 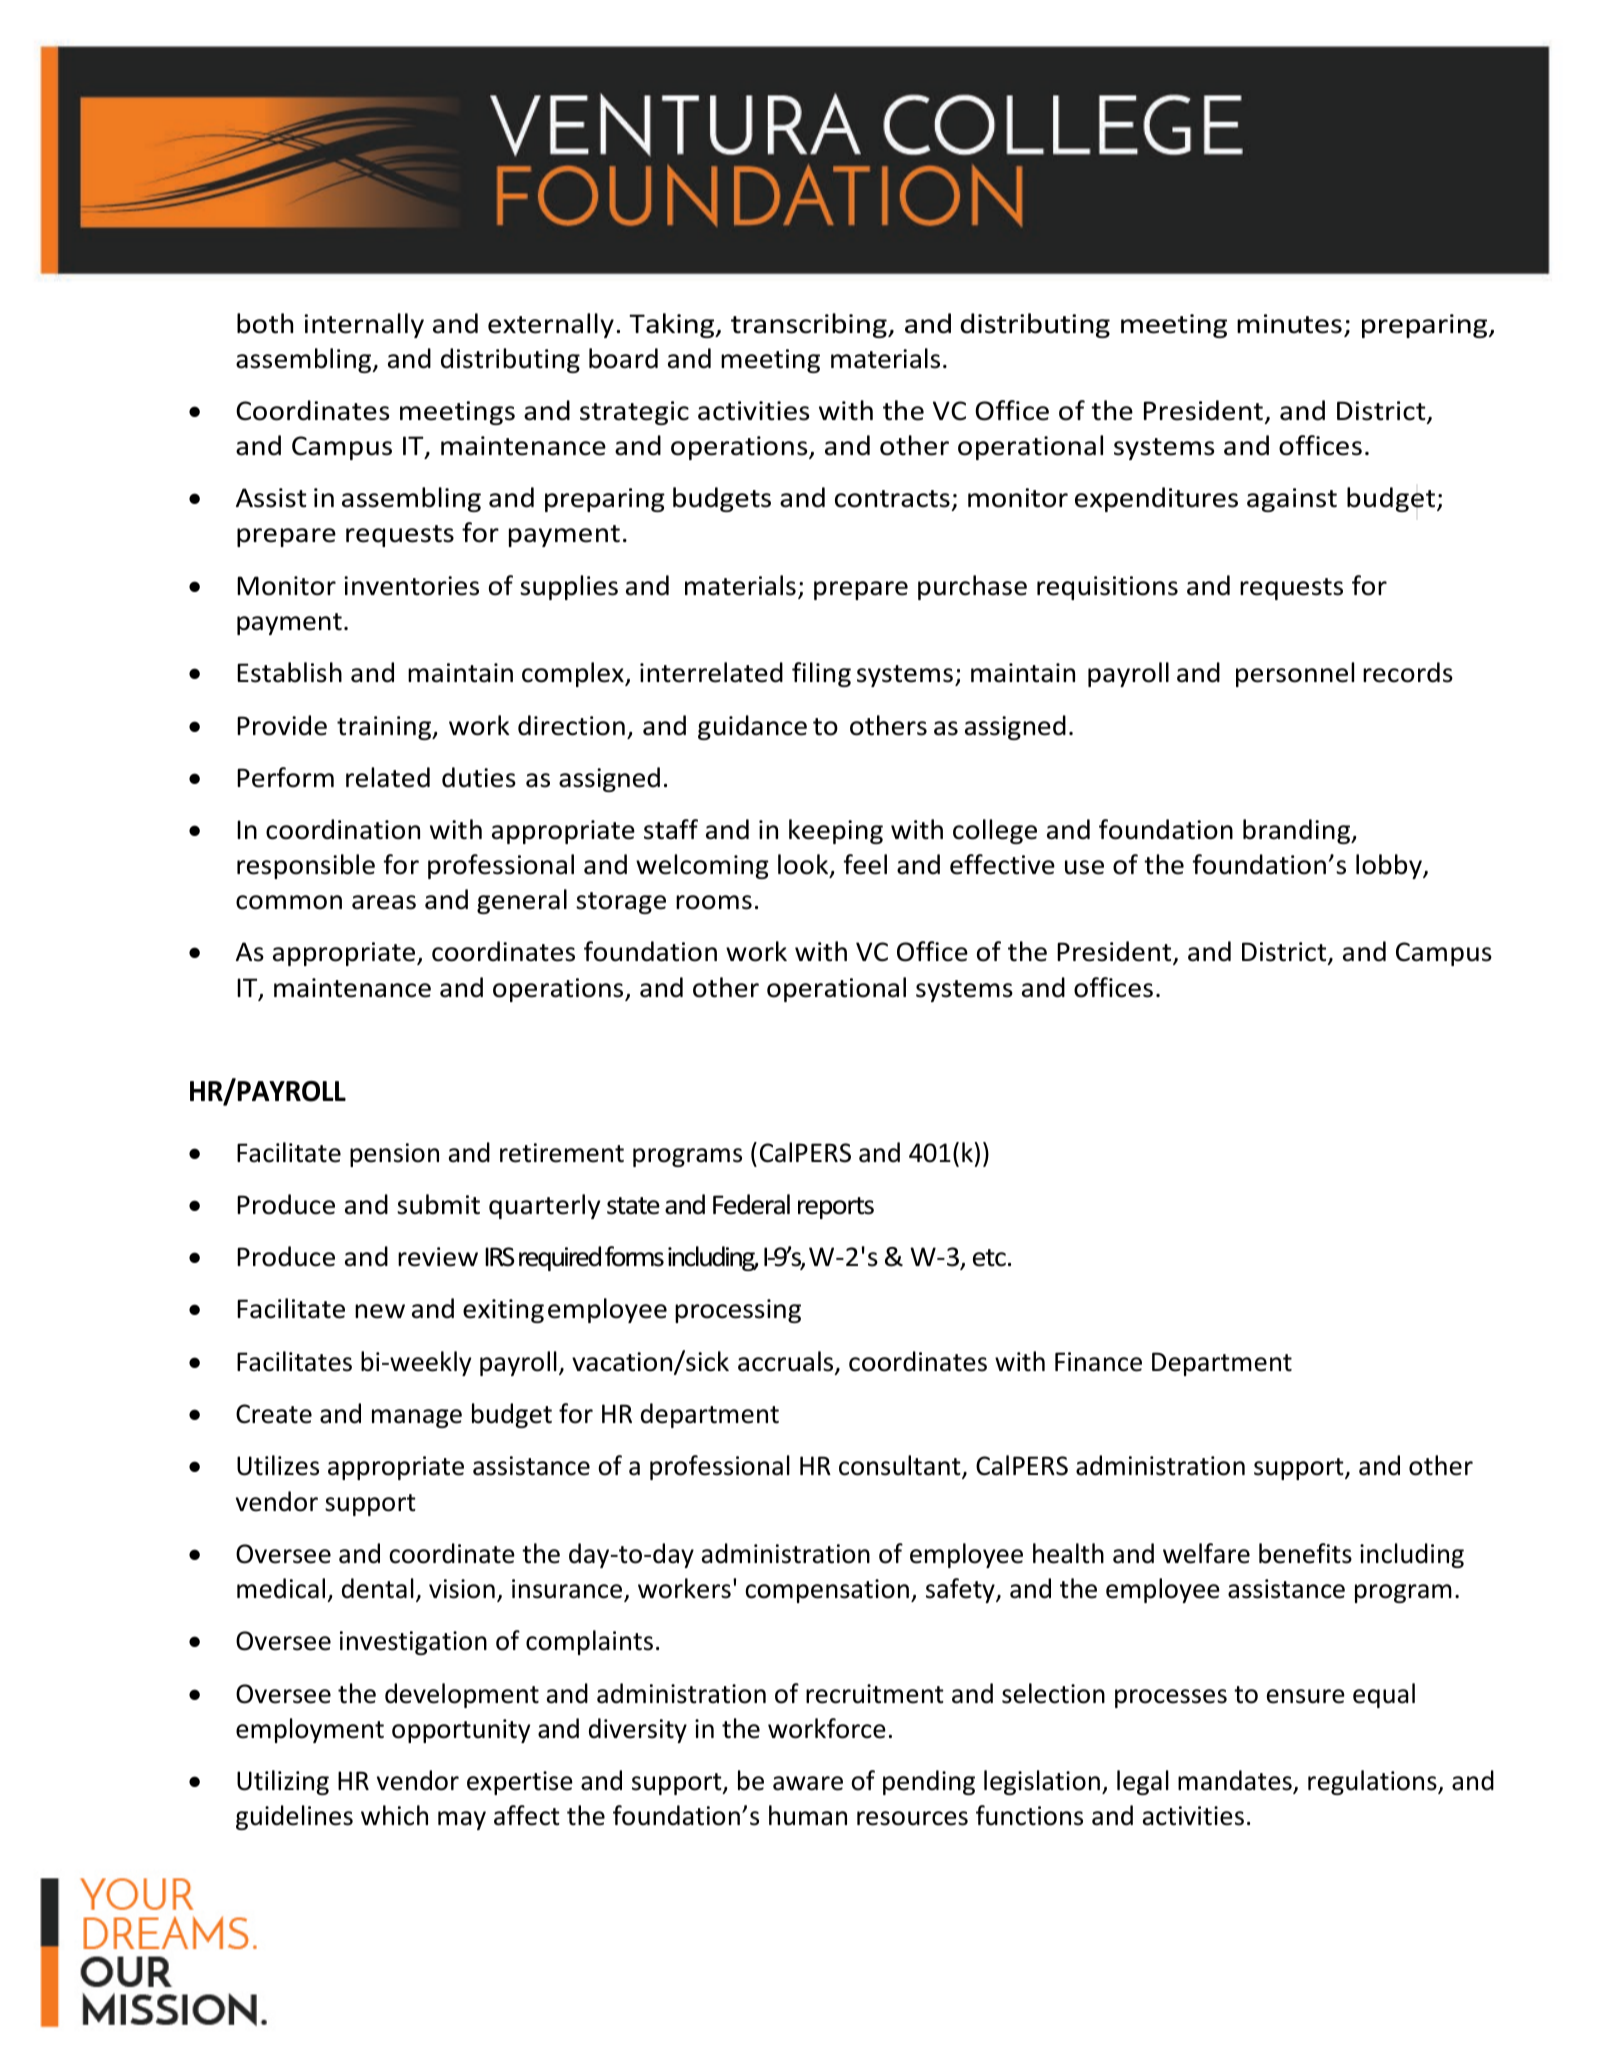 What do you see at coordinates (836, 1208) in the document?
I see `reports` at bounding box center [836, 1208].
